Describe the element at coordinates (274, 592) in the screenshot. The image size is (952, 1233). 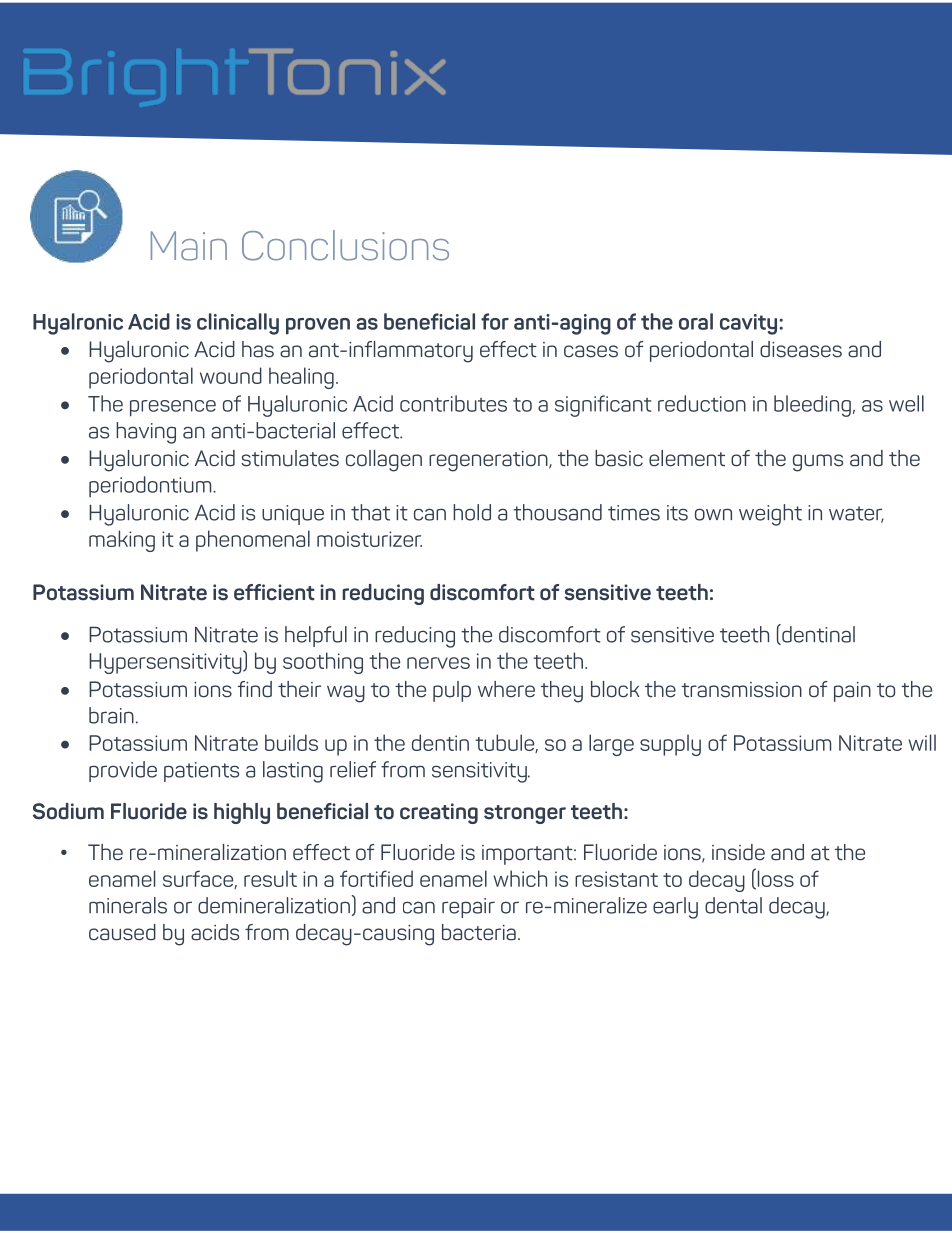
I see `efficient` at that location.
